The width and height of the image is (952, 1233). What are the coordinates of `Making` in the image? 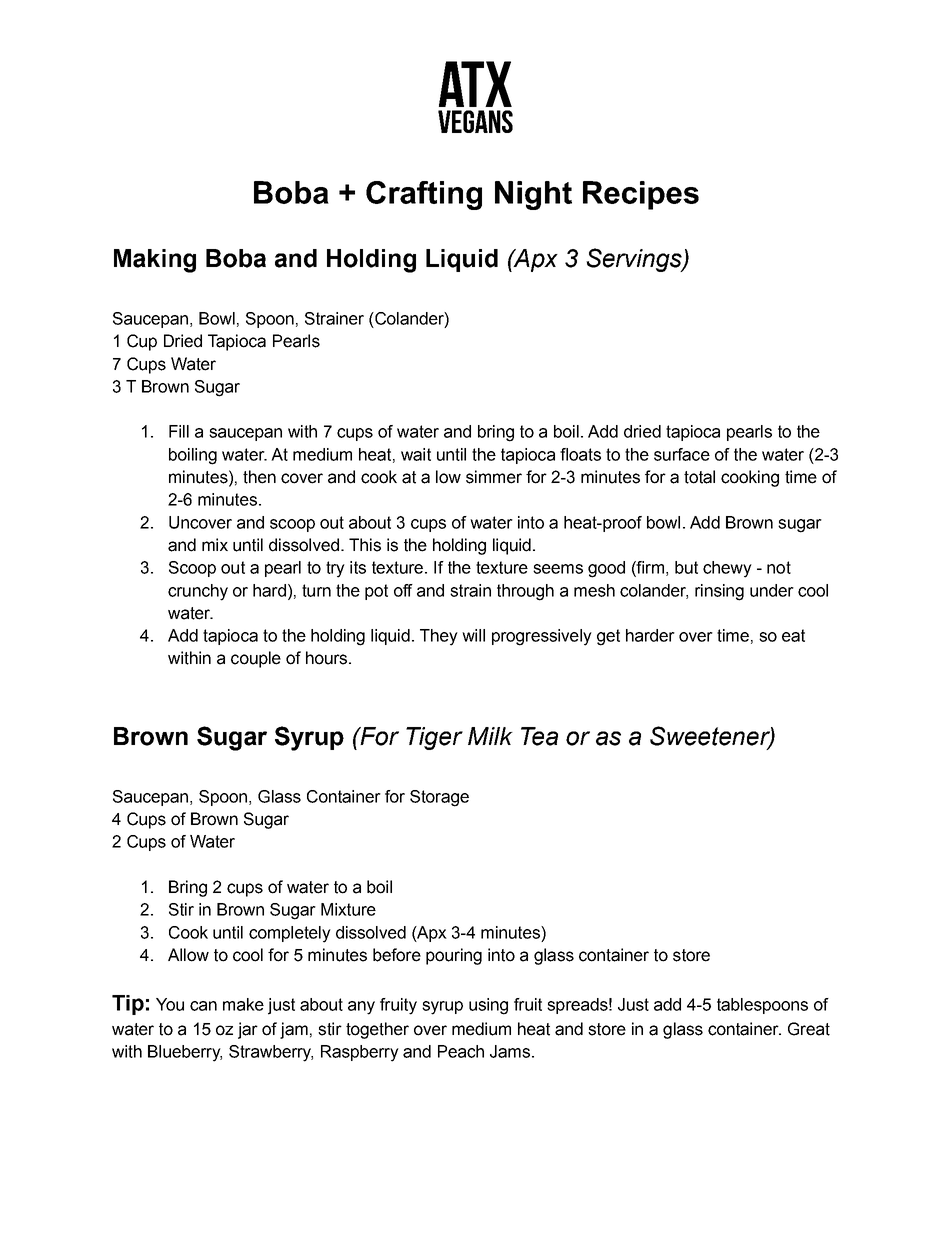 It's located at (155, 261).
